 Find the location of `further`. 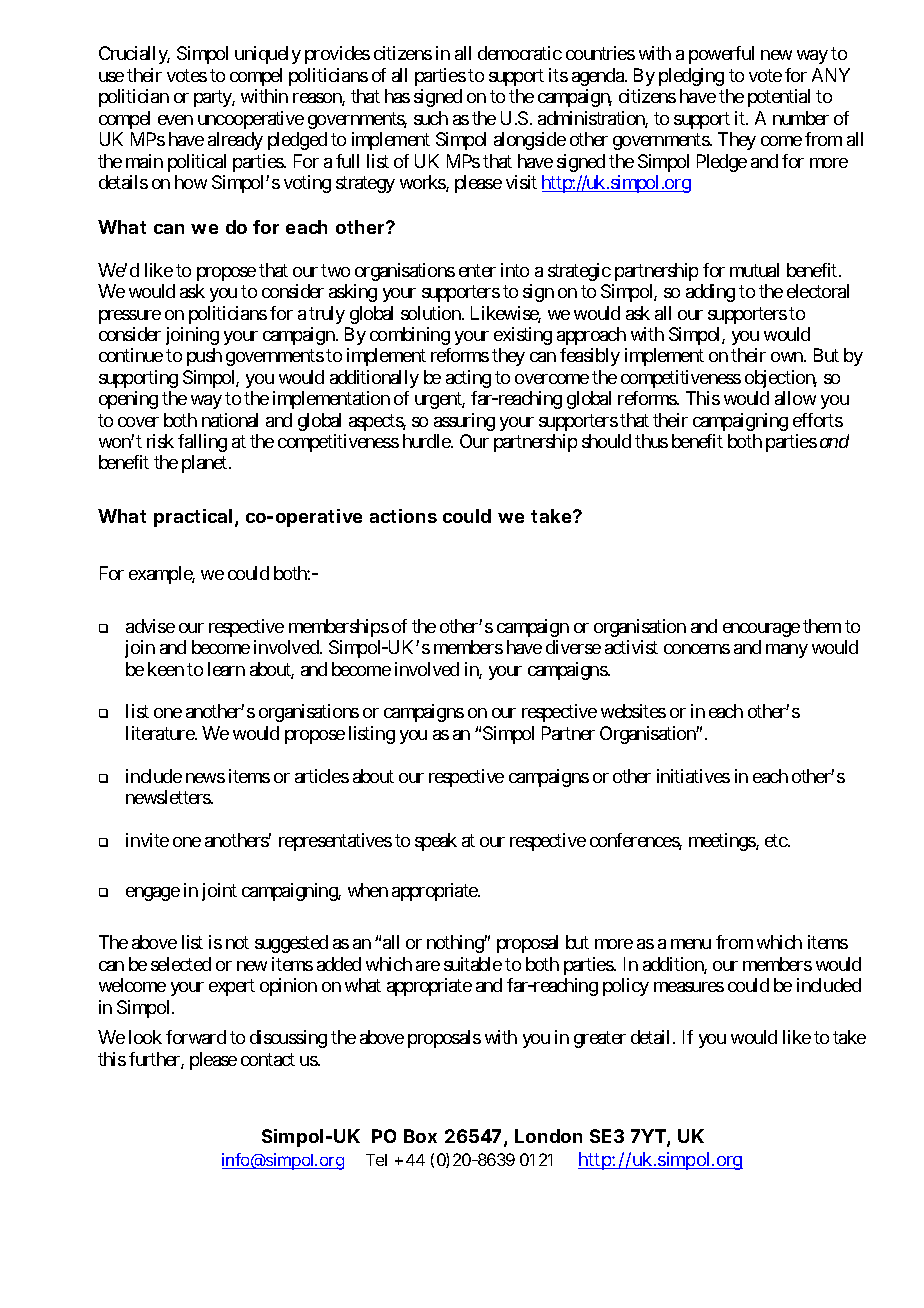

further is located at coordinates (155, 1060).
